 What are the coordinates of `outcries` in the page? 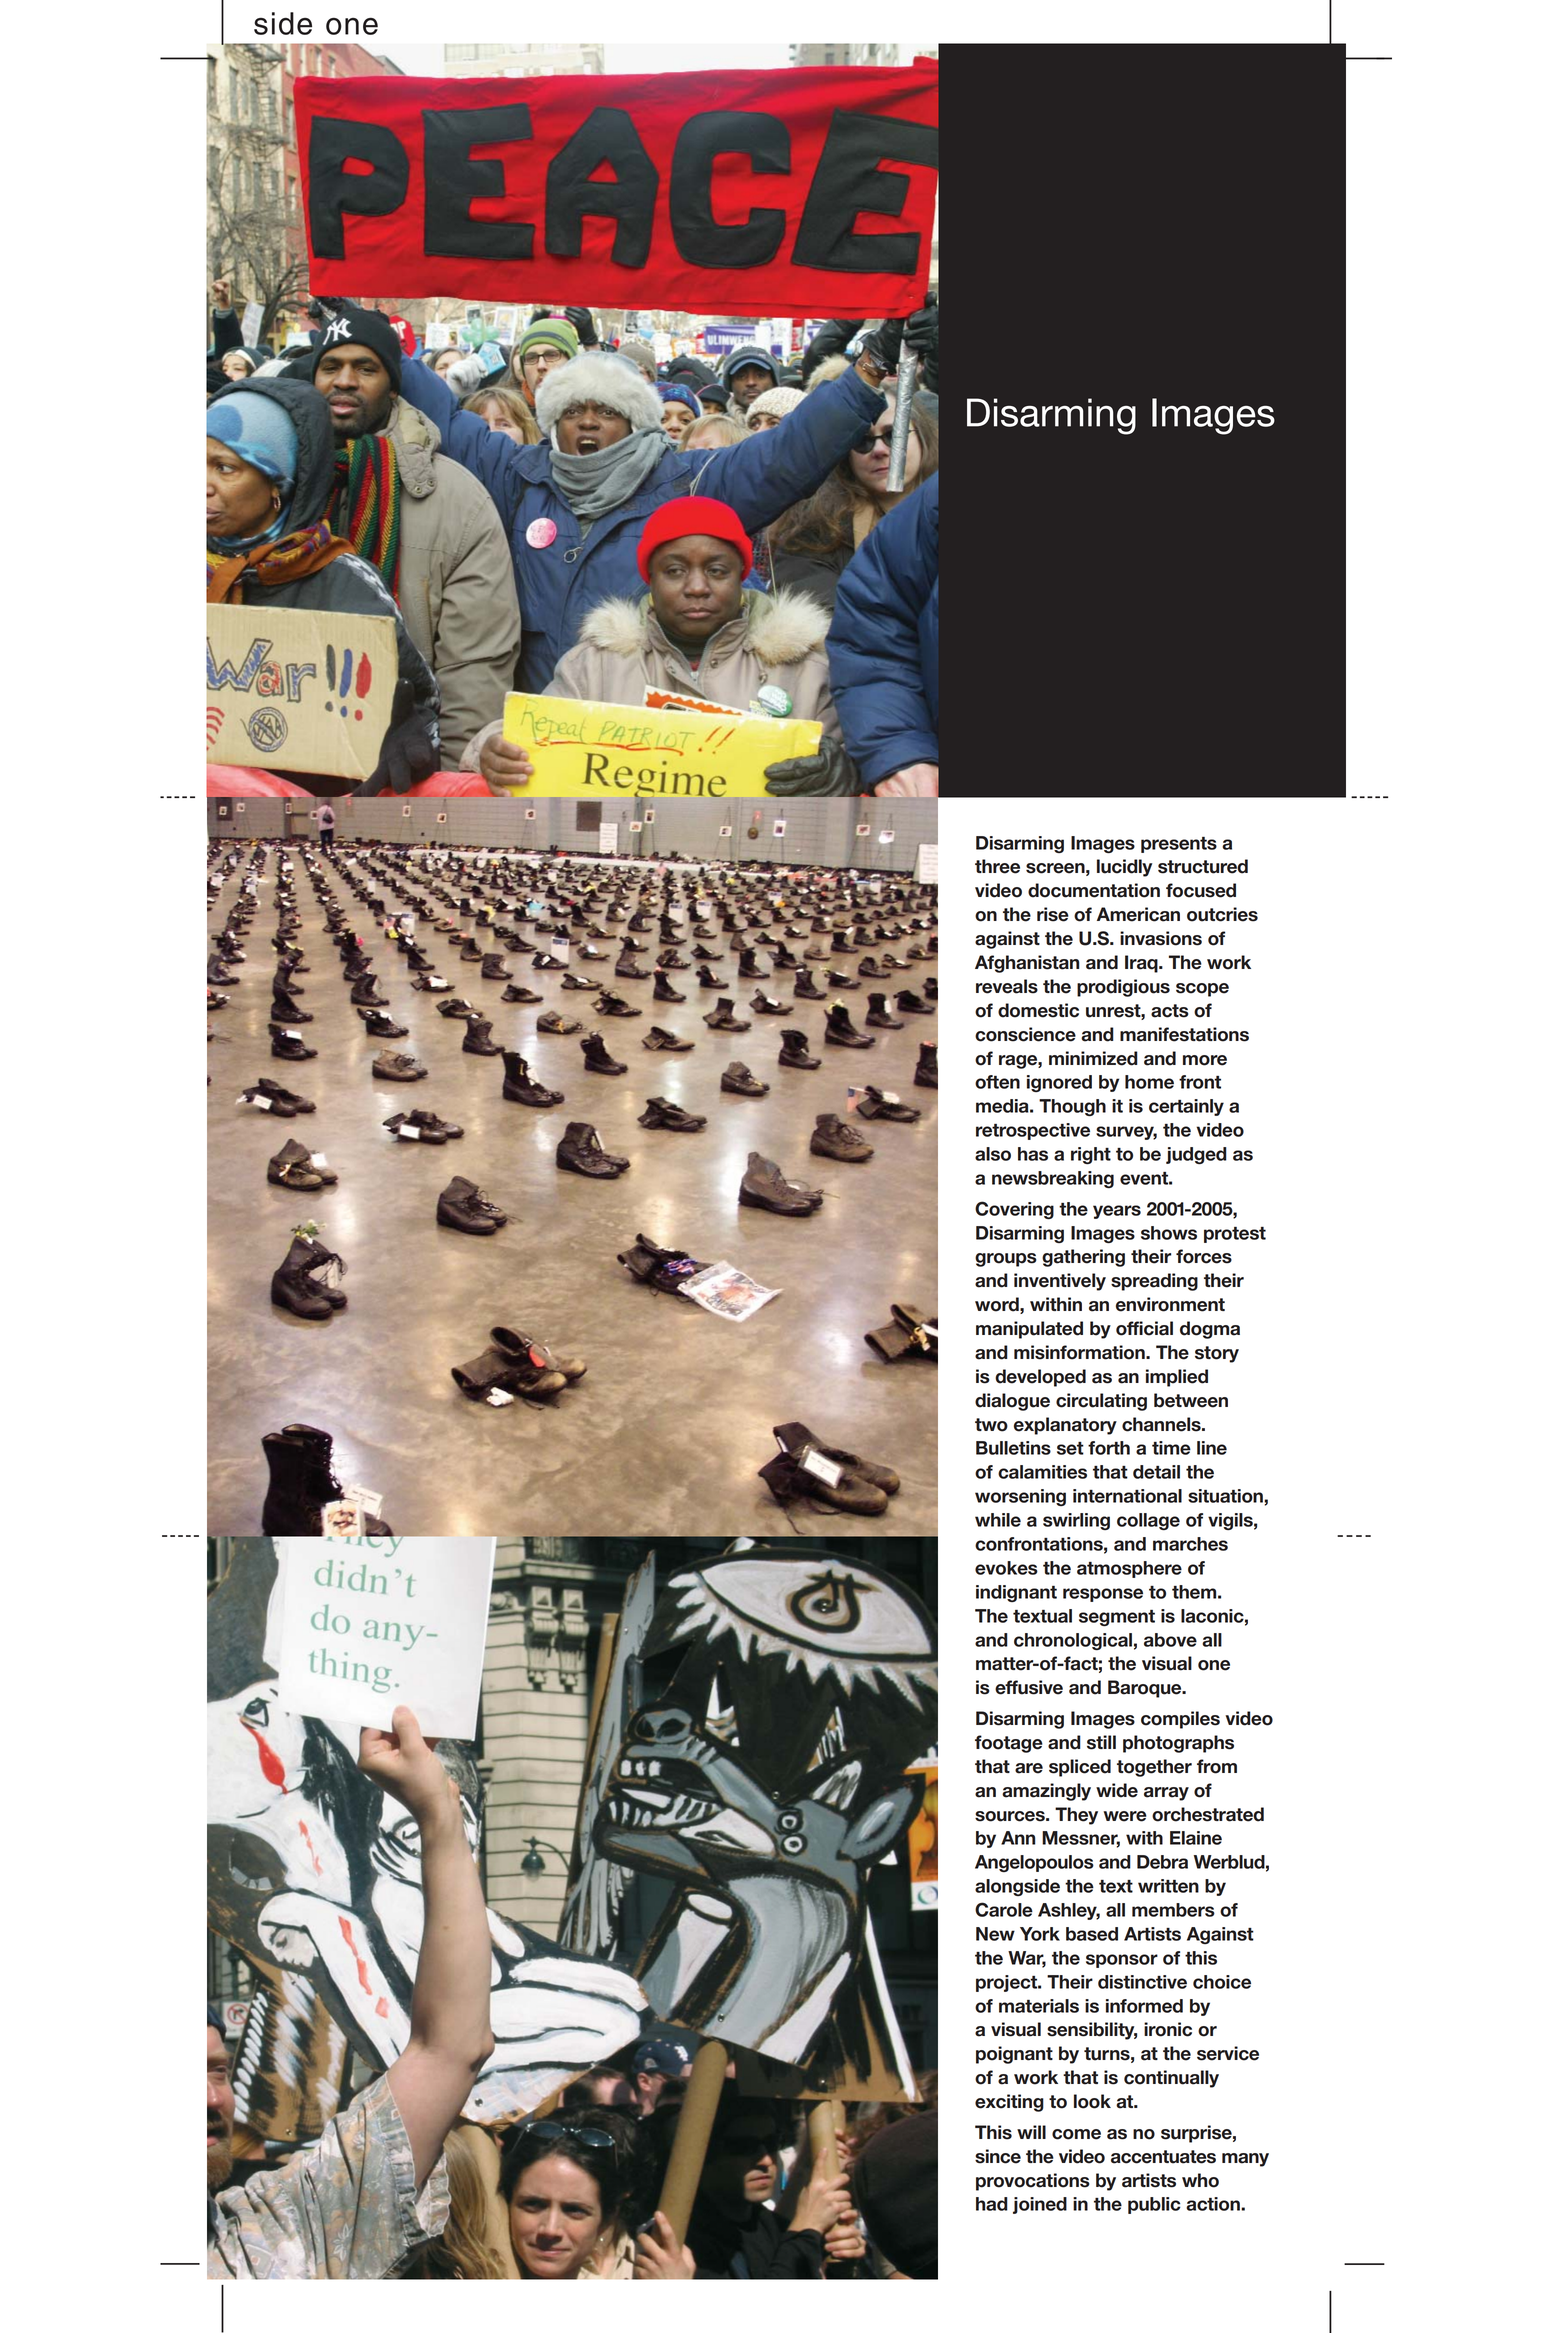 It's located at (1222, 914).
